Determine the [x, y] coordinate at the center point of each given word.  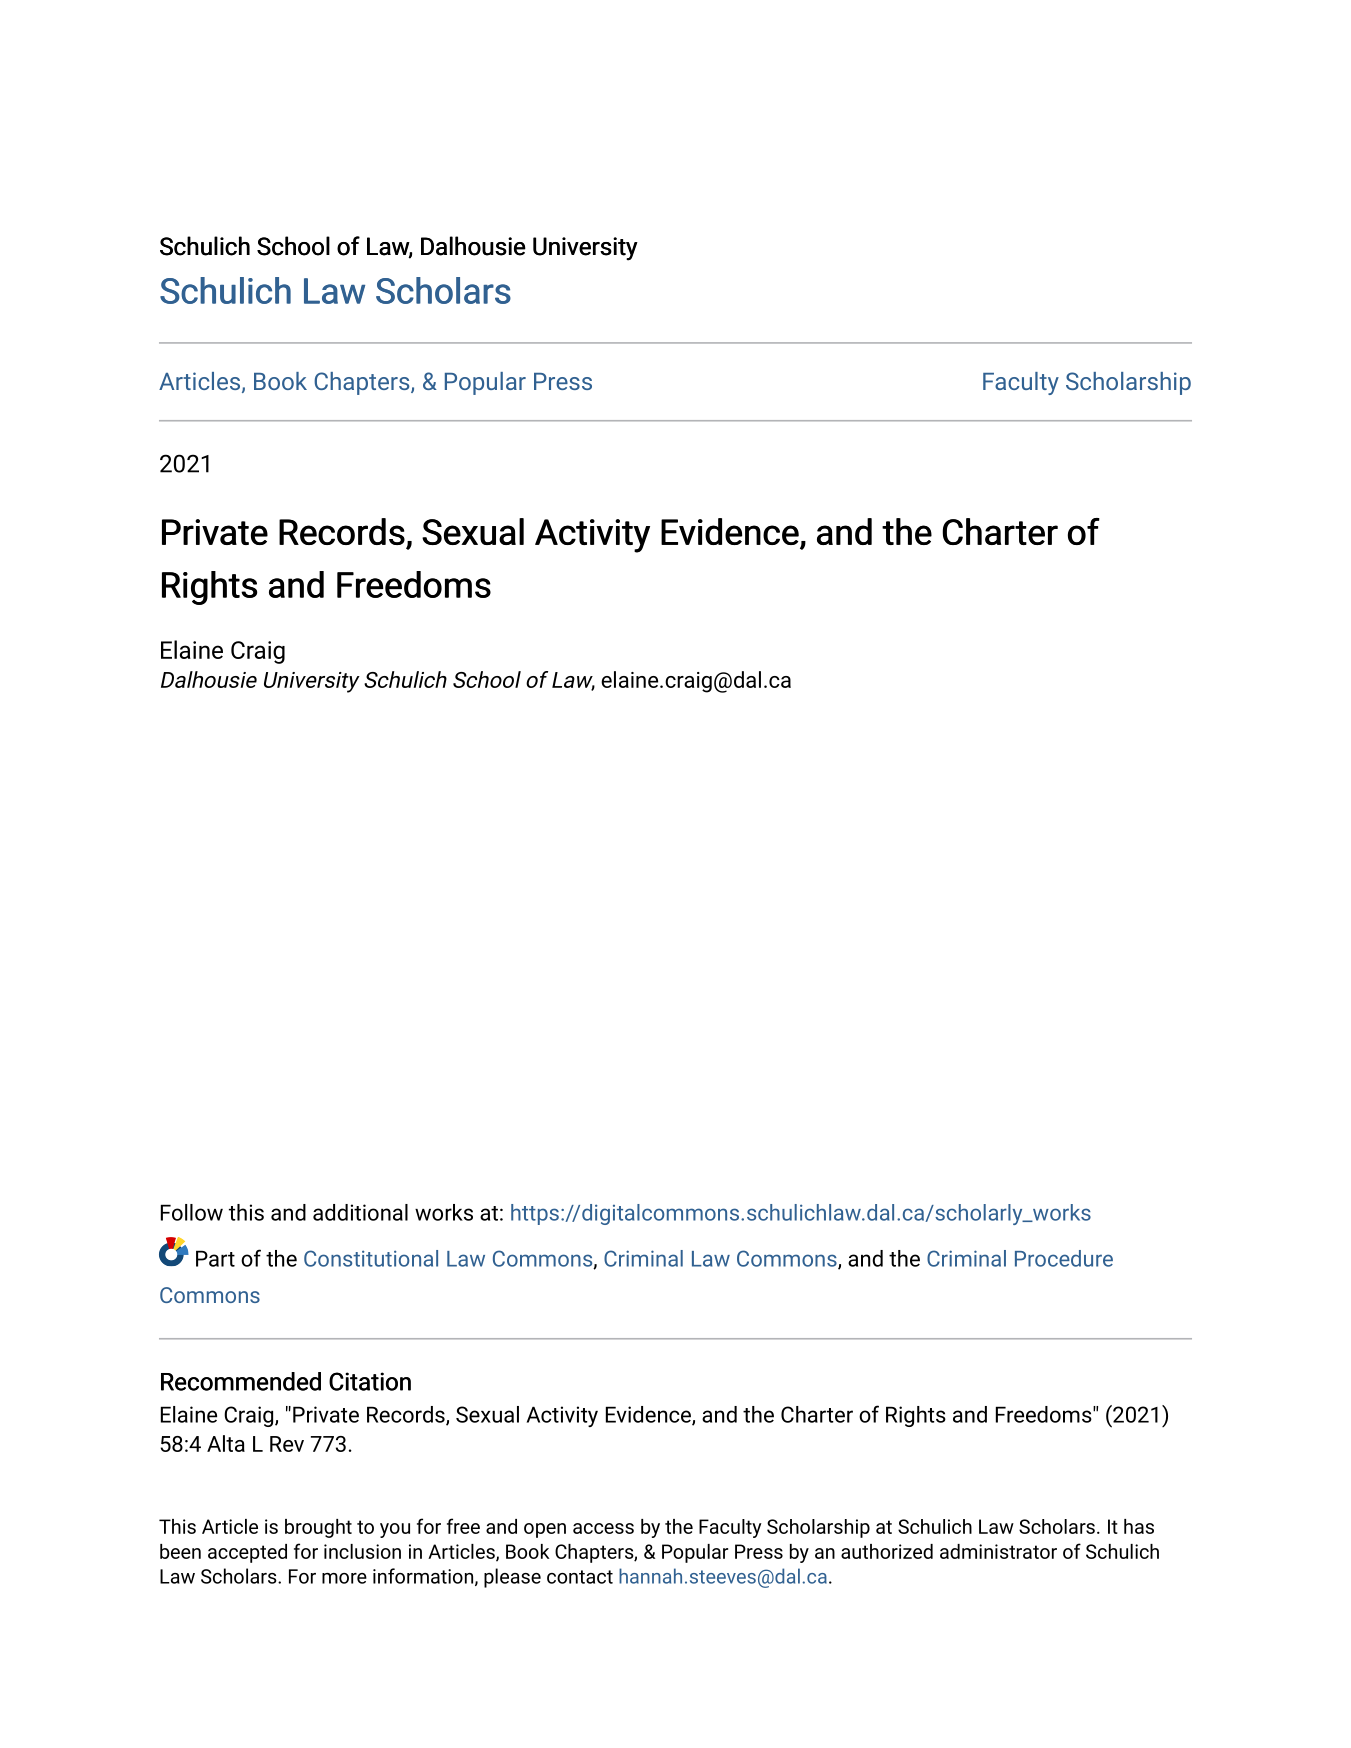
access [603, 1528]
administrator [998, 1551]
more [344, 1578]
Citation [370, 1381]
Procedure [1064, 1258]
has [1139, 1526]
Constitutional [371, 1258]
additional [360, 1212]
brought [318, 1528]
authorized [887, 1551]
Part [215, 1258]
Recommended [241, 1381]
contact [580, 1577]
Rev [287, 1444]
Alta [226, 1443]
